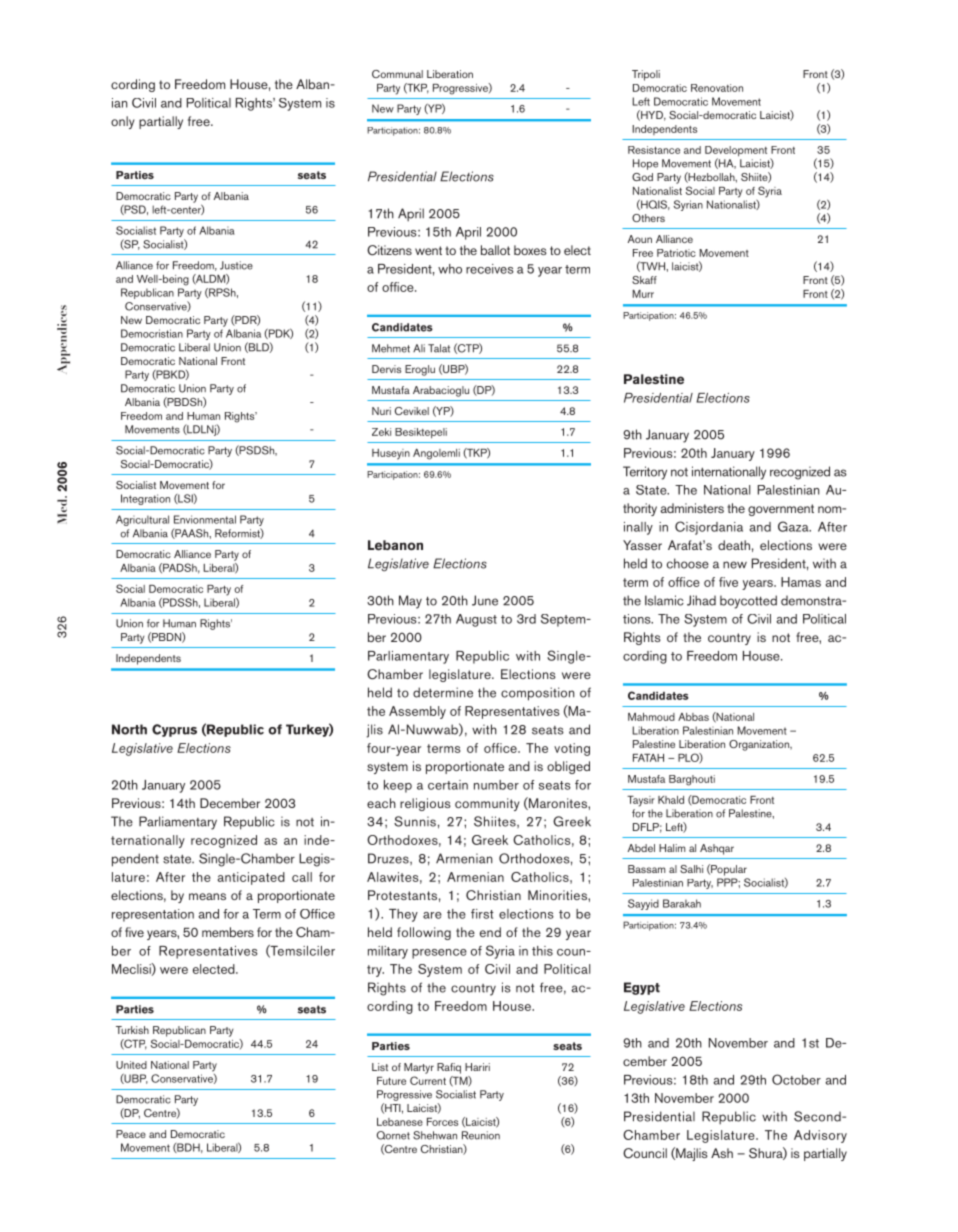 The width and height of the screenshot is (958, 1232). Describe the element at coordinates (748, 602) in the screenshot. I see `boycotted` at that location.
